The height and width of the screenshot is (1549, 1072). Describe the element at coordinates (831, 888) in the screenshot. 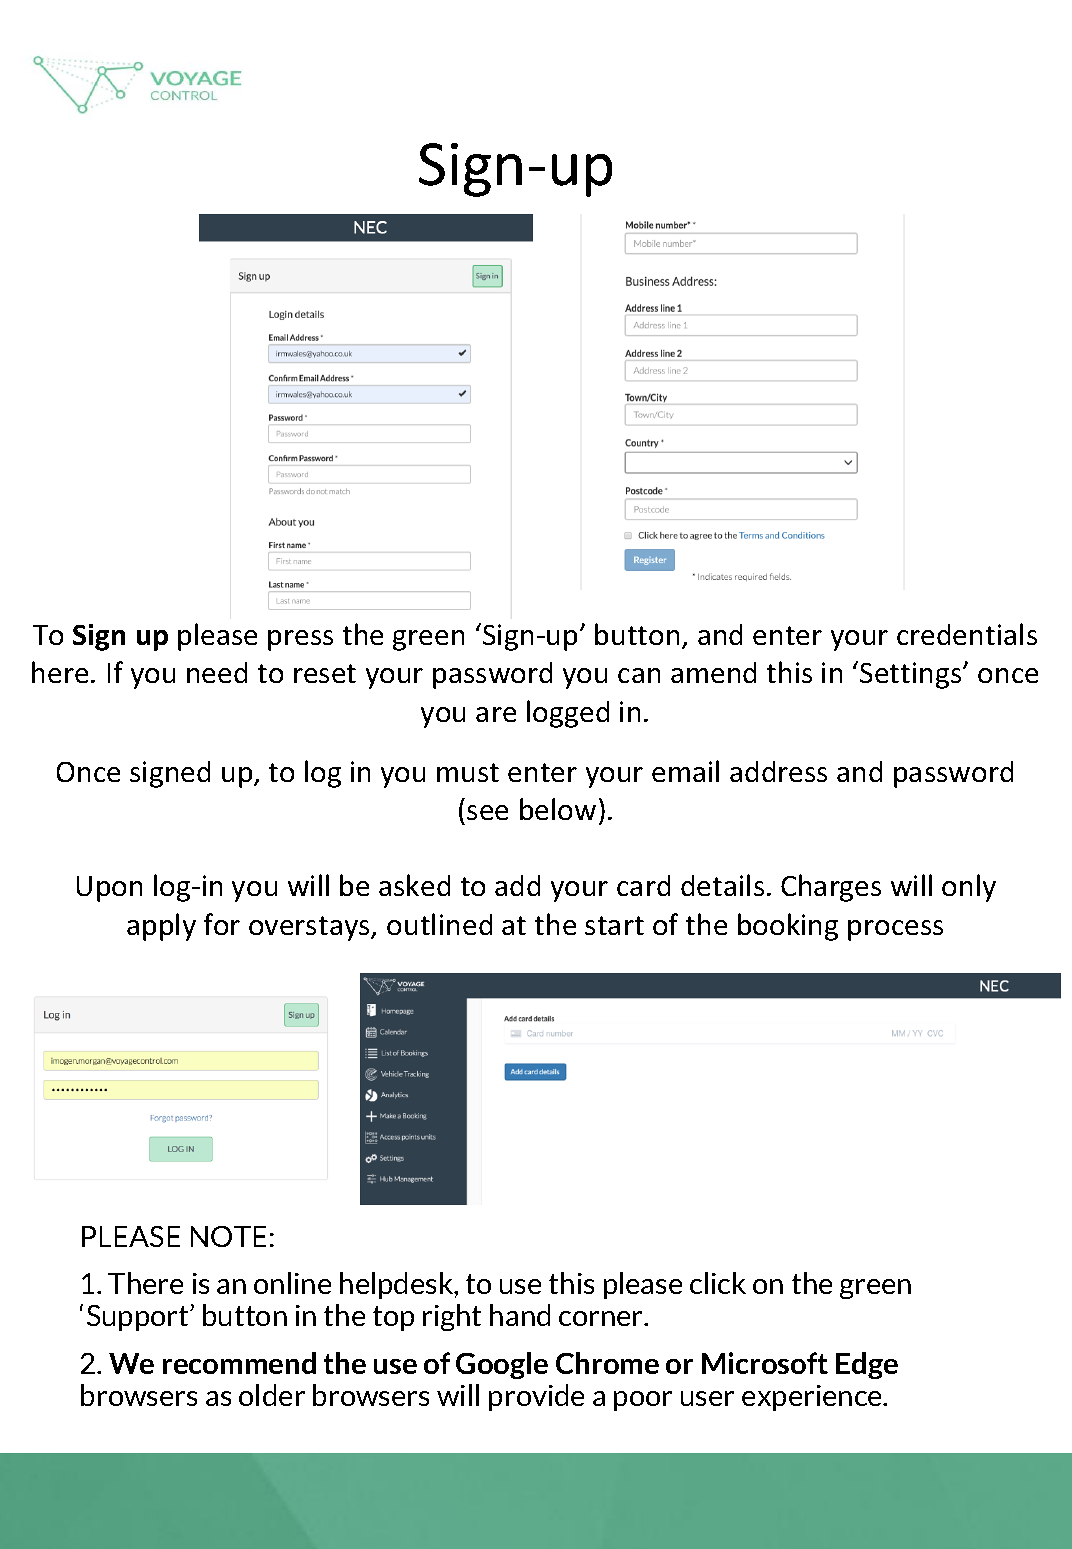

I see `Charges` at that location.
